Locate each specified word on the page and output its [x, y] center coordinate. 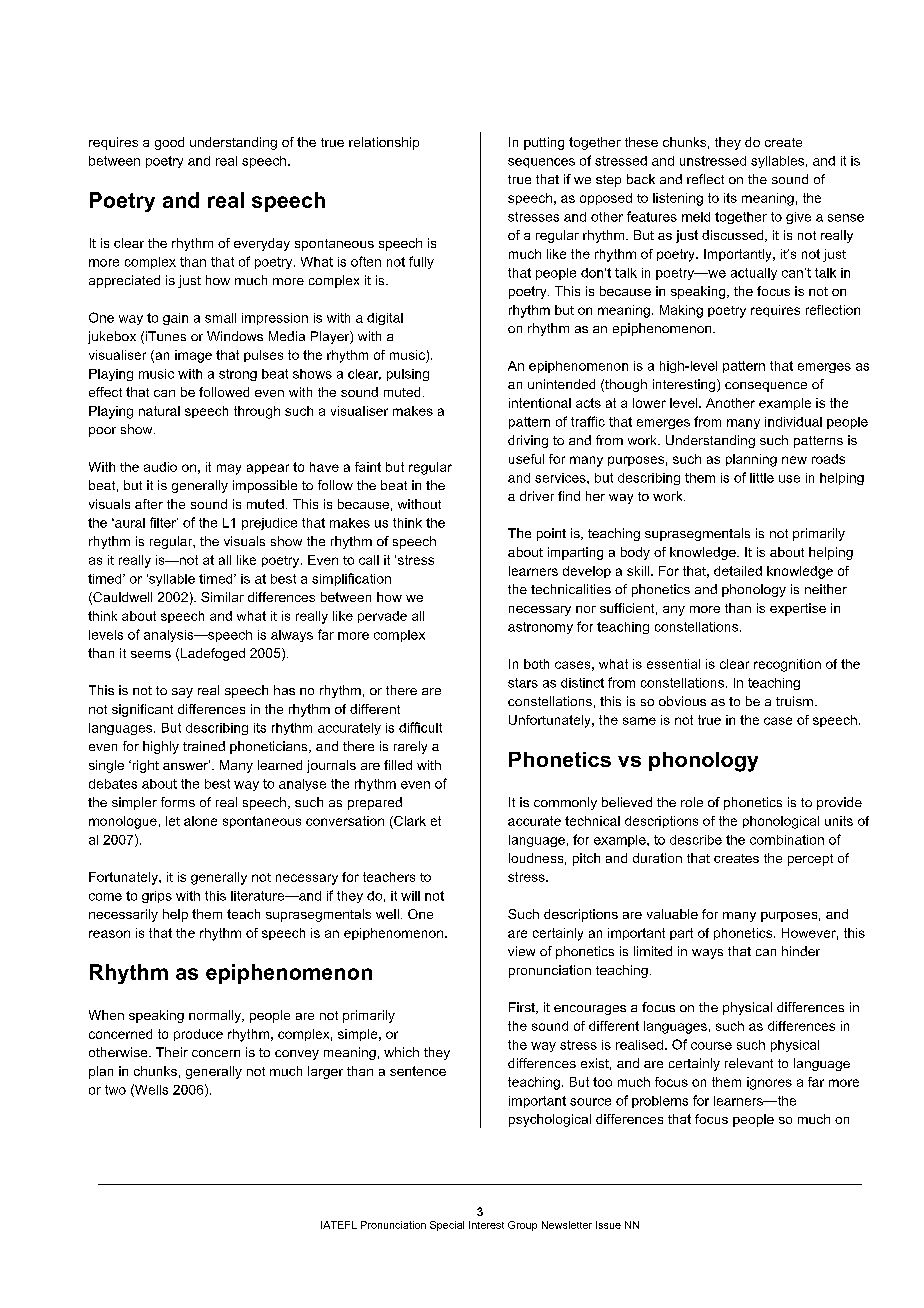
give [798, 218]
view [521, 951]
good [169, 143]
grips [157, 897]
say [182, 693]
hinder [801, 951]
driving [528, 441]
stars [523, 683]
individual [793, 422]
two [115, 1090]
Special [447, 1226]
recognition [787, 665]
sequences [541, 163]
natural [159, 411]
